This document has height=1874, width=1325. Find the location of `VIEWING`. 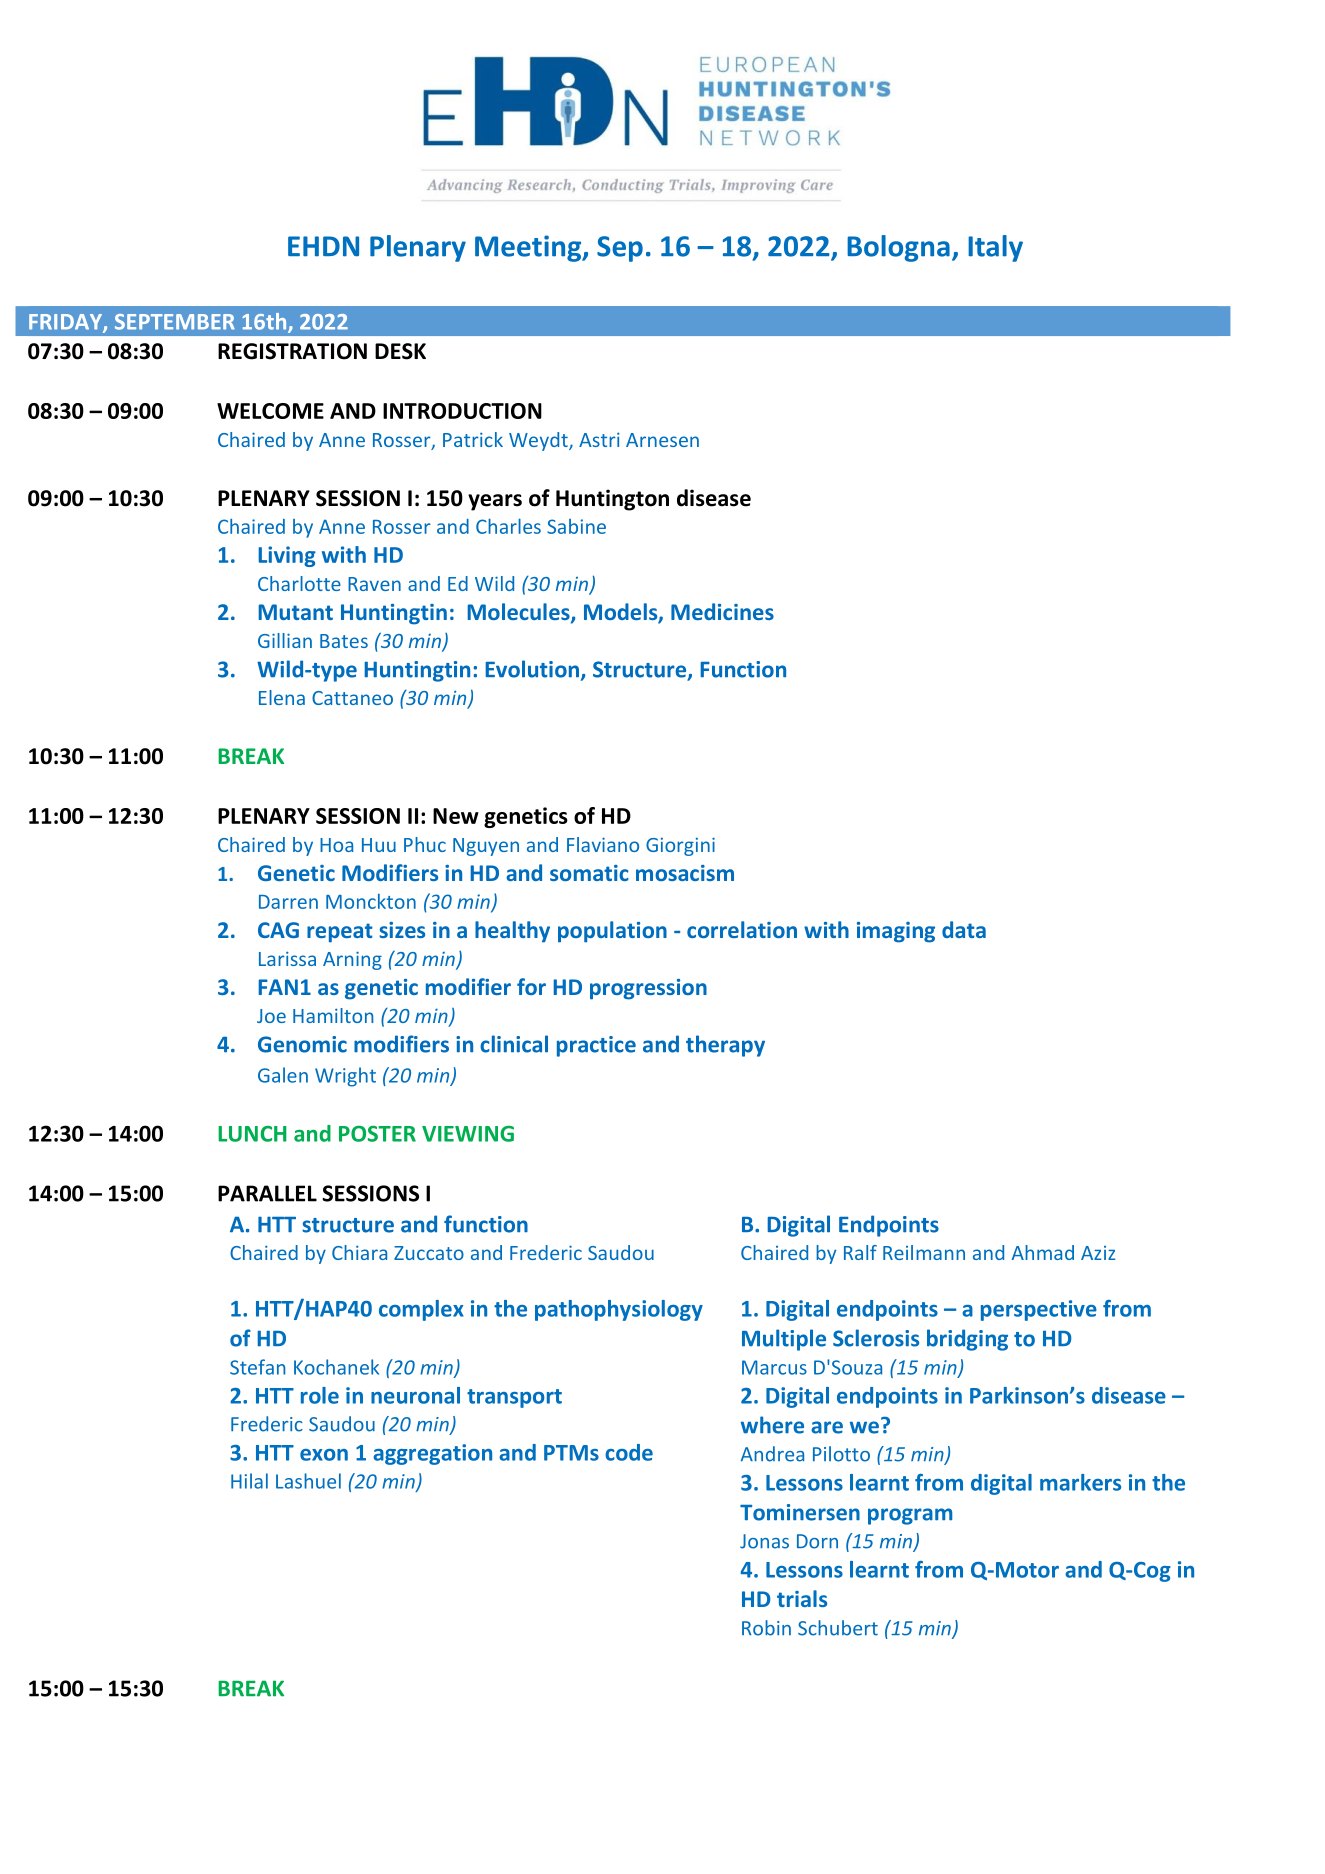

VIEWING is located at coordinates (468, 1134).
